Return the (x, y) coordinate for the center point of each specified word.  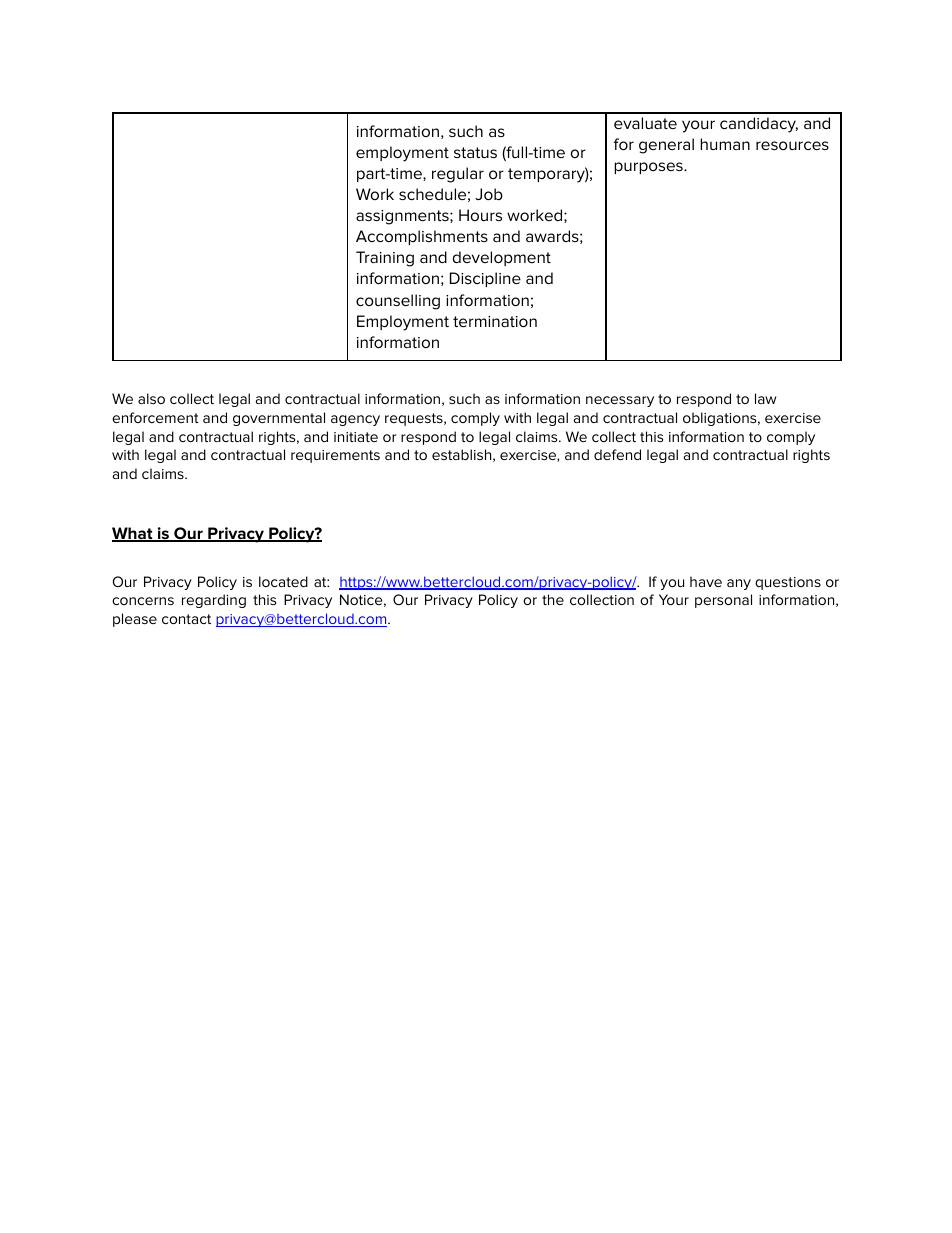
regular (458, 175)
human (725, 144)
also (151, 398)
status (475, 152)
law (766, 398)
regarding (214, 601)
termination (495, 321)
